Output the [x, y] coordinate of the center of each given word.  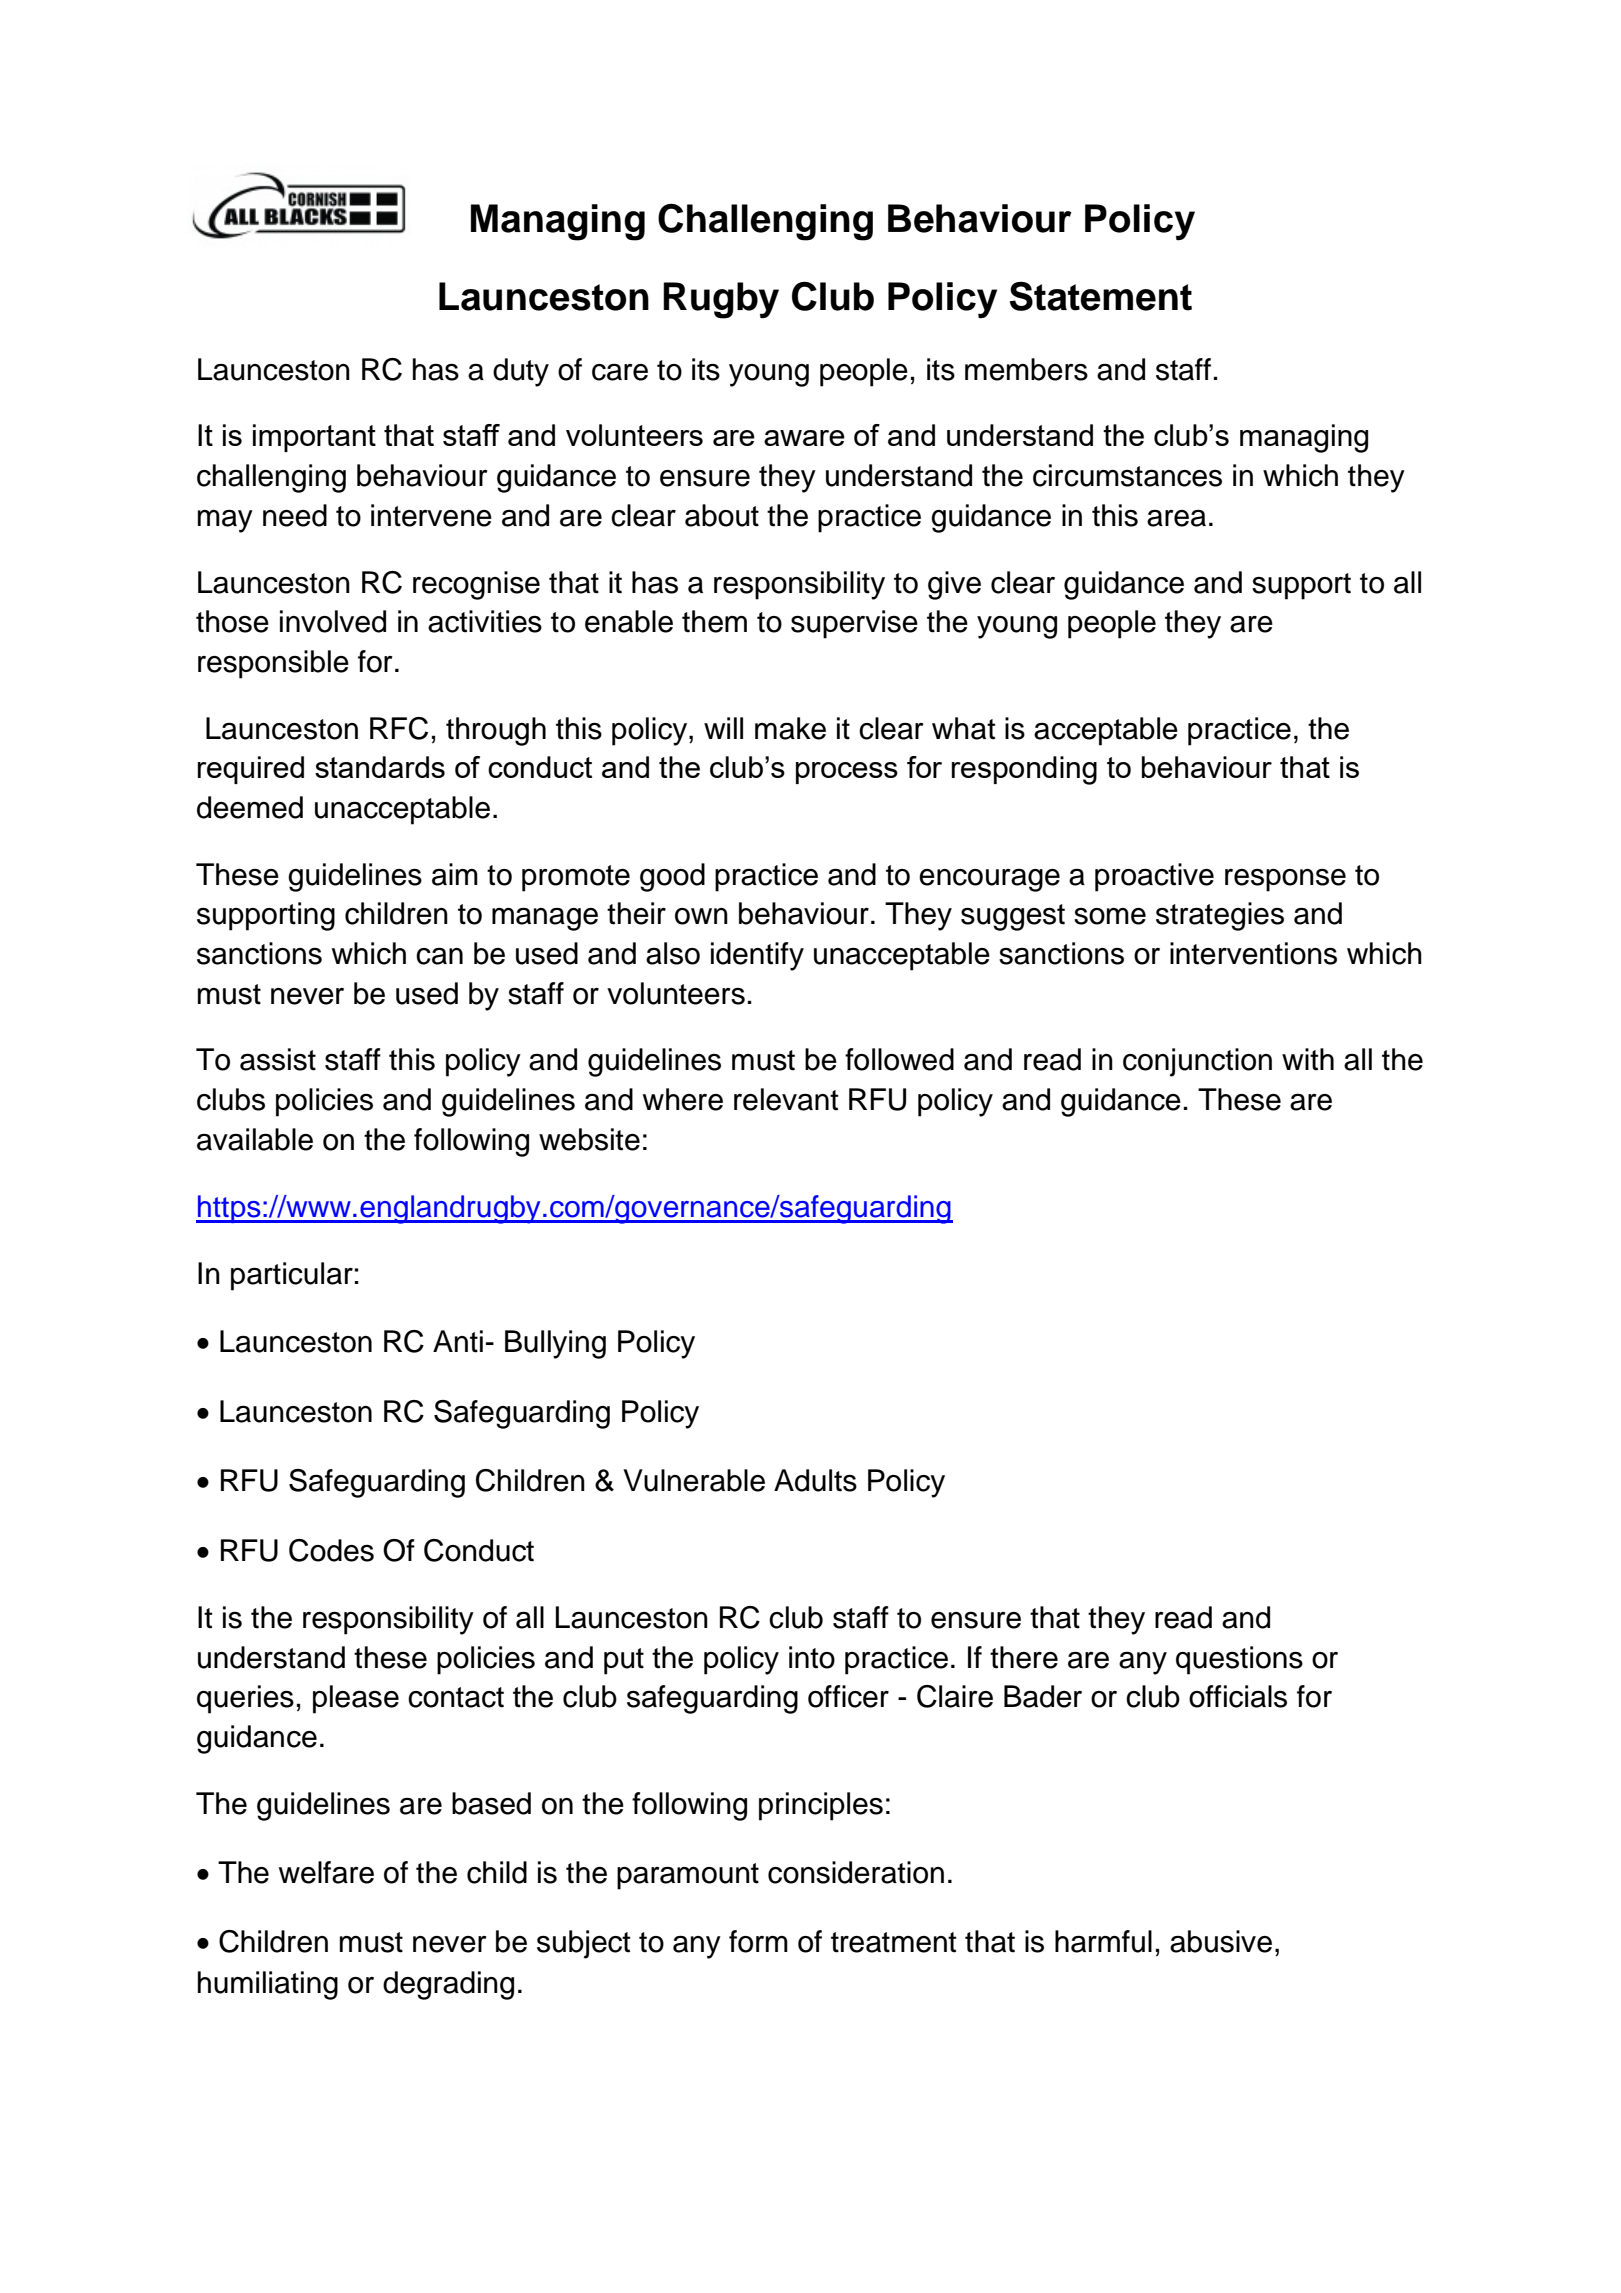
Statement [1101, 296]
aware [804, 438]
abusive [1221, 1941]
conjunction [1197, 1062]
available [255, 1139]
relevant [786, 1099]
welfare [326, 1872]
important [314, 438]
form [758, 1941]
